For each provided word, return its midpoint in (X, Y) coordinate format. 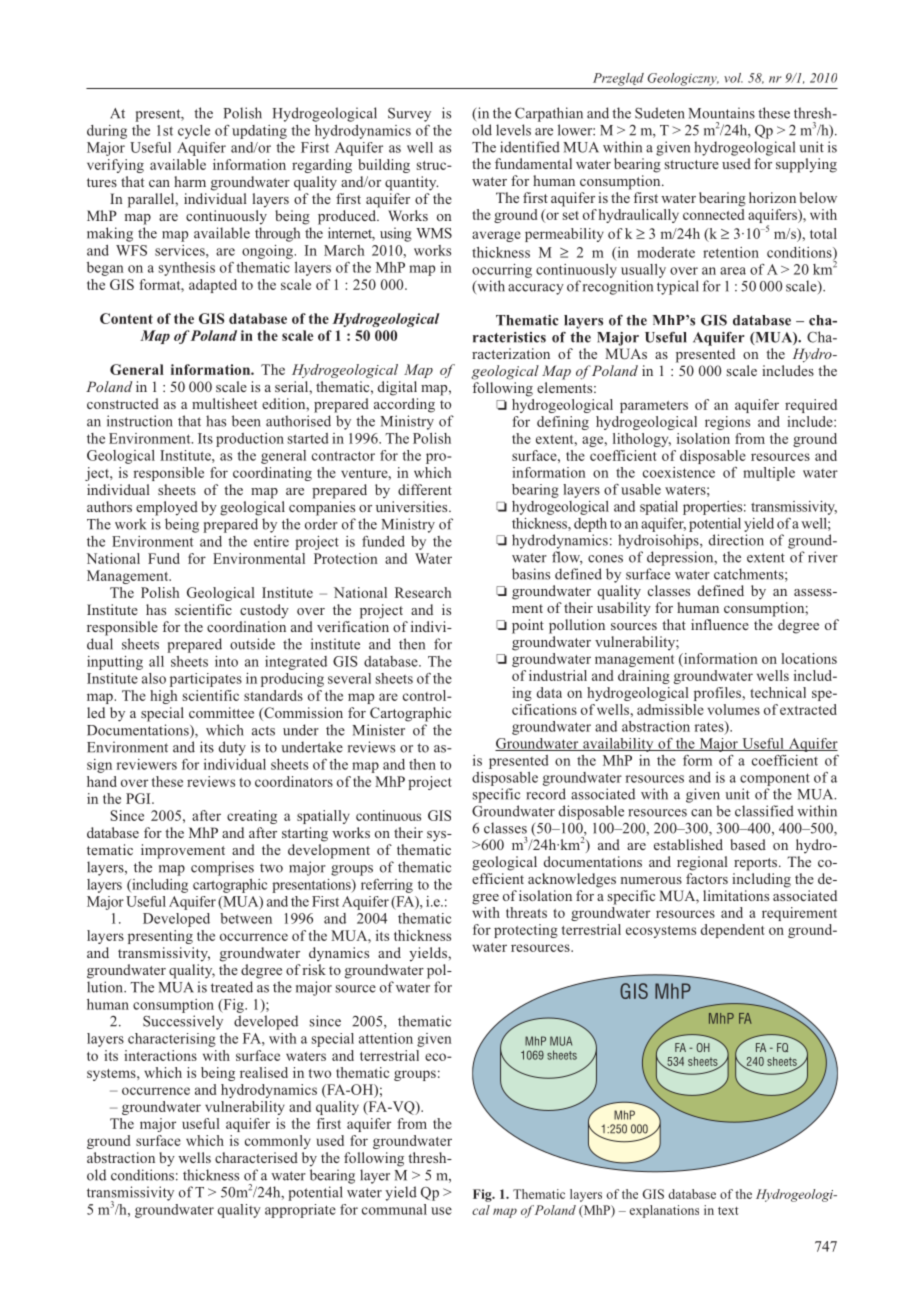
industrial (558, 675)
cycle (194, 132)
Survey (409, 115)
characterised (256, 1157)
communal (394, 1209)
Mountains (721, 113)
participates (206, 680)
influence (720, 624)
